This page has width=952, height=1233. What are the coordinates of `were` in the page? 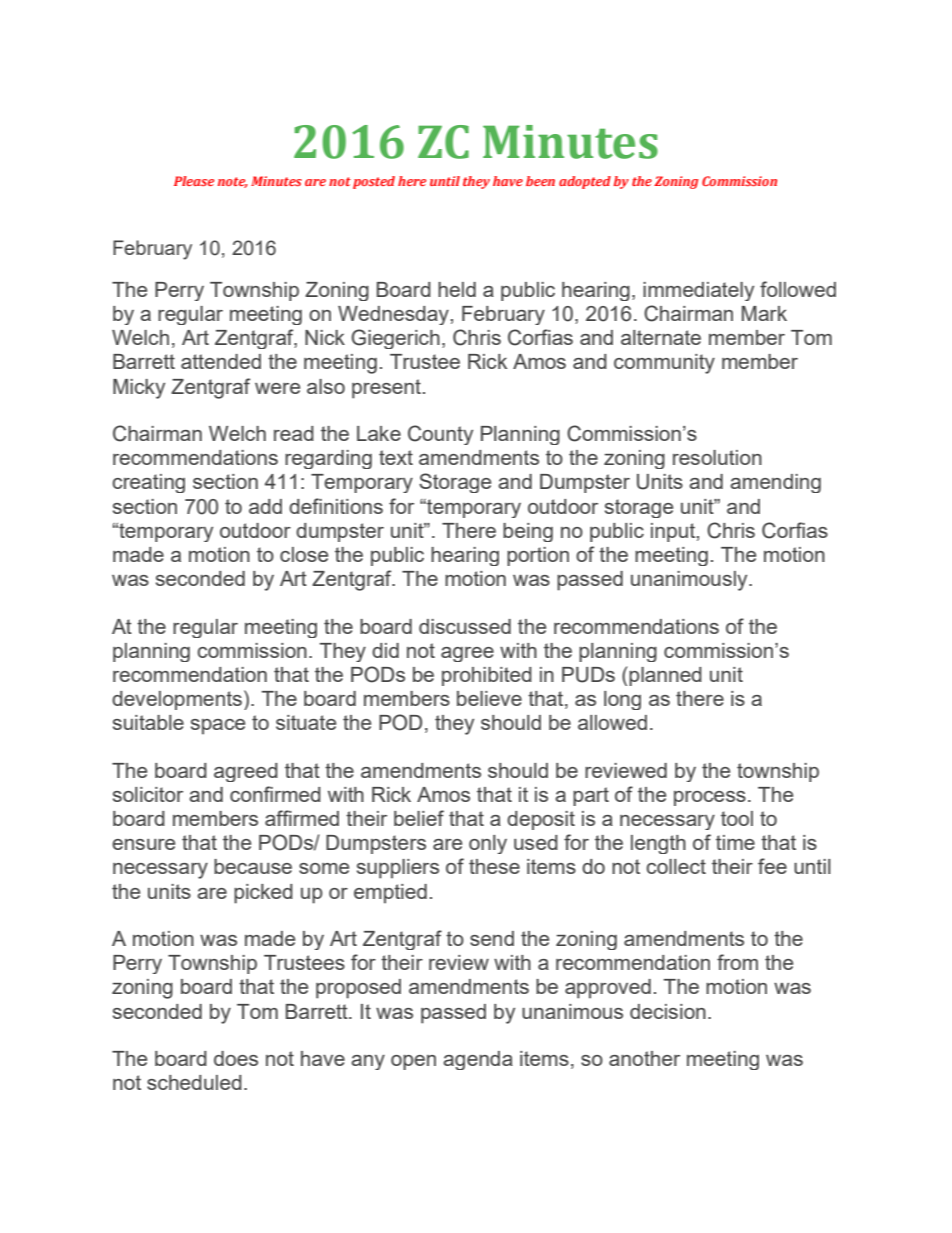 It's located at (277, 388).
